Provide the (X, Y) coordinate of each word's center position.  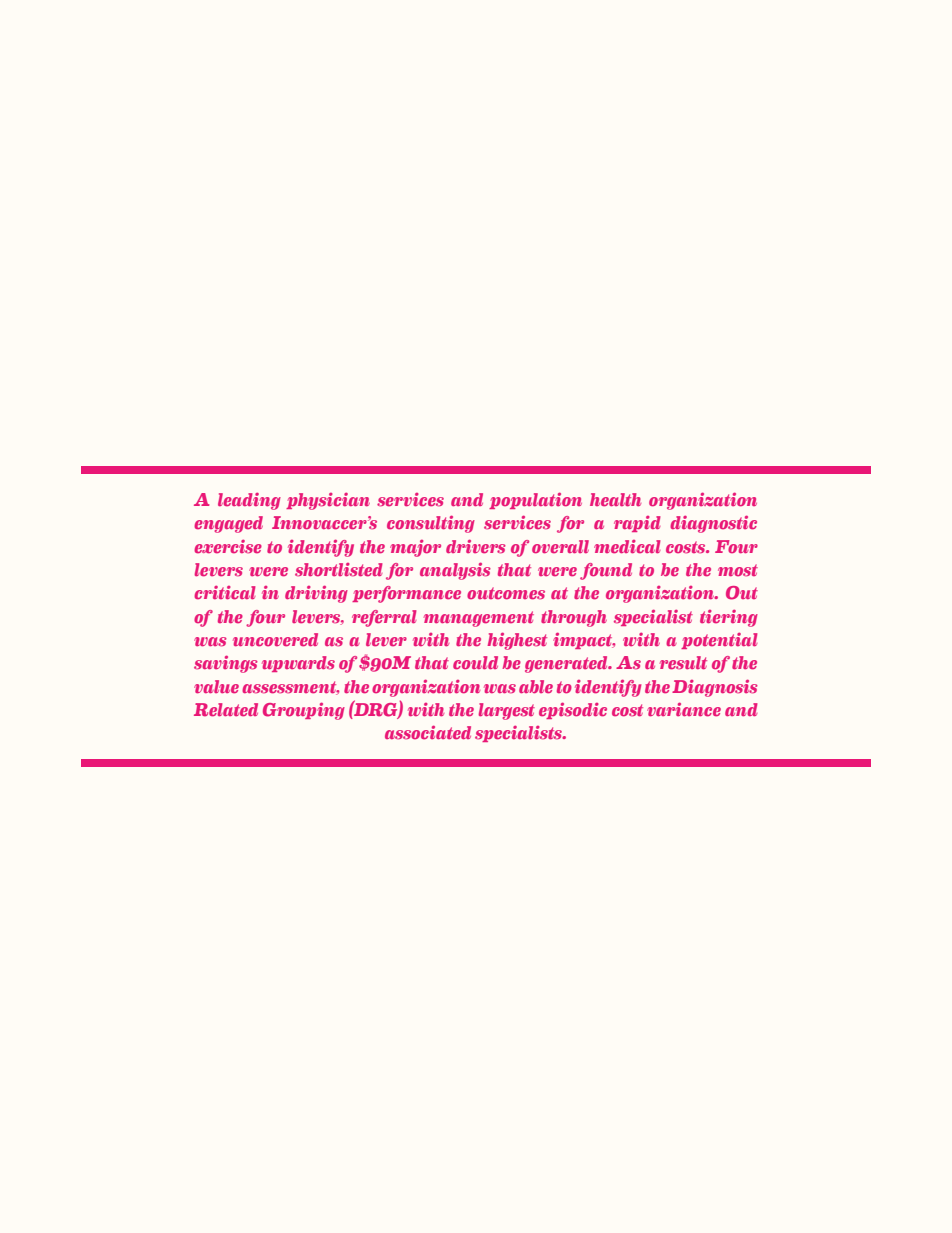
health (615, 500)
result (683, 663)
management (479, 619)
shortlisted (339, 570)
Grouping (304, 711)
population (535, 500)
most (738, 570)
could (475, 663)
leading (249, 501)
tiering (729, 618)
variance (684, 709)
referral (384, 618)
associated (428, 732)
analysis (455, 571)
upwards (298, 664)
